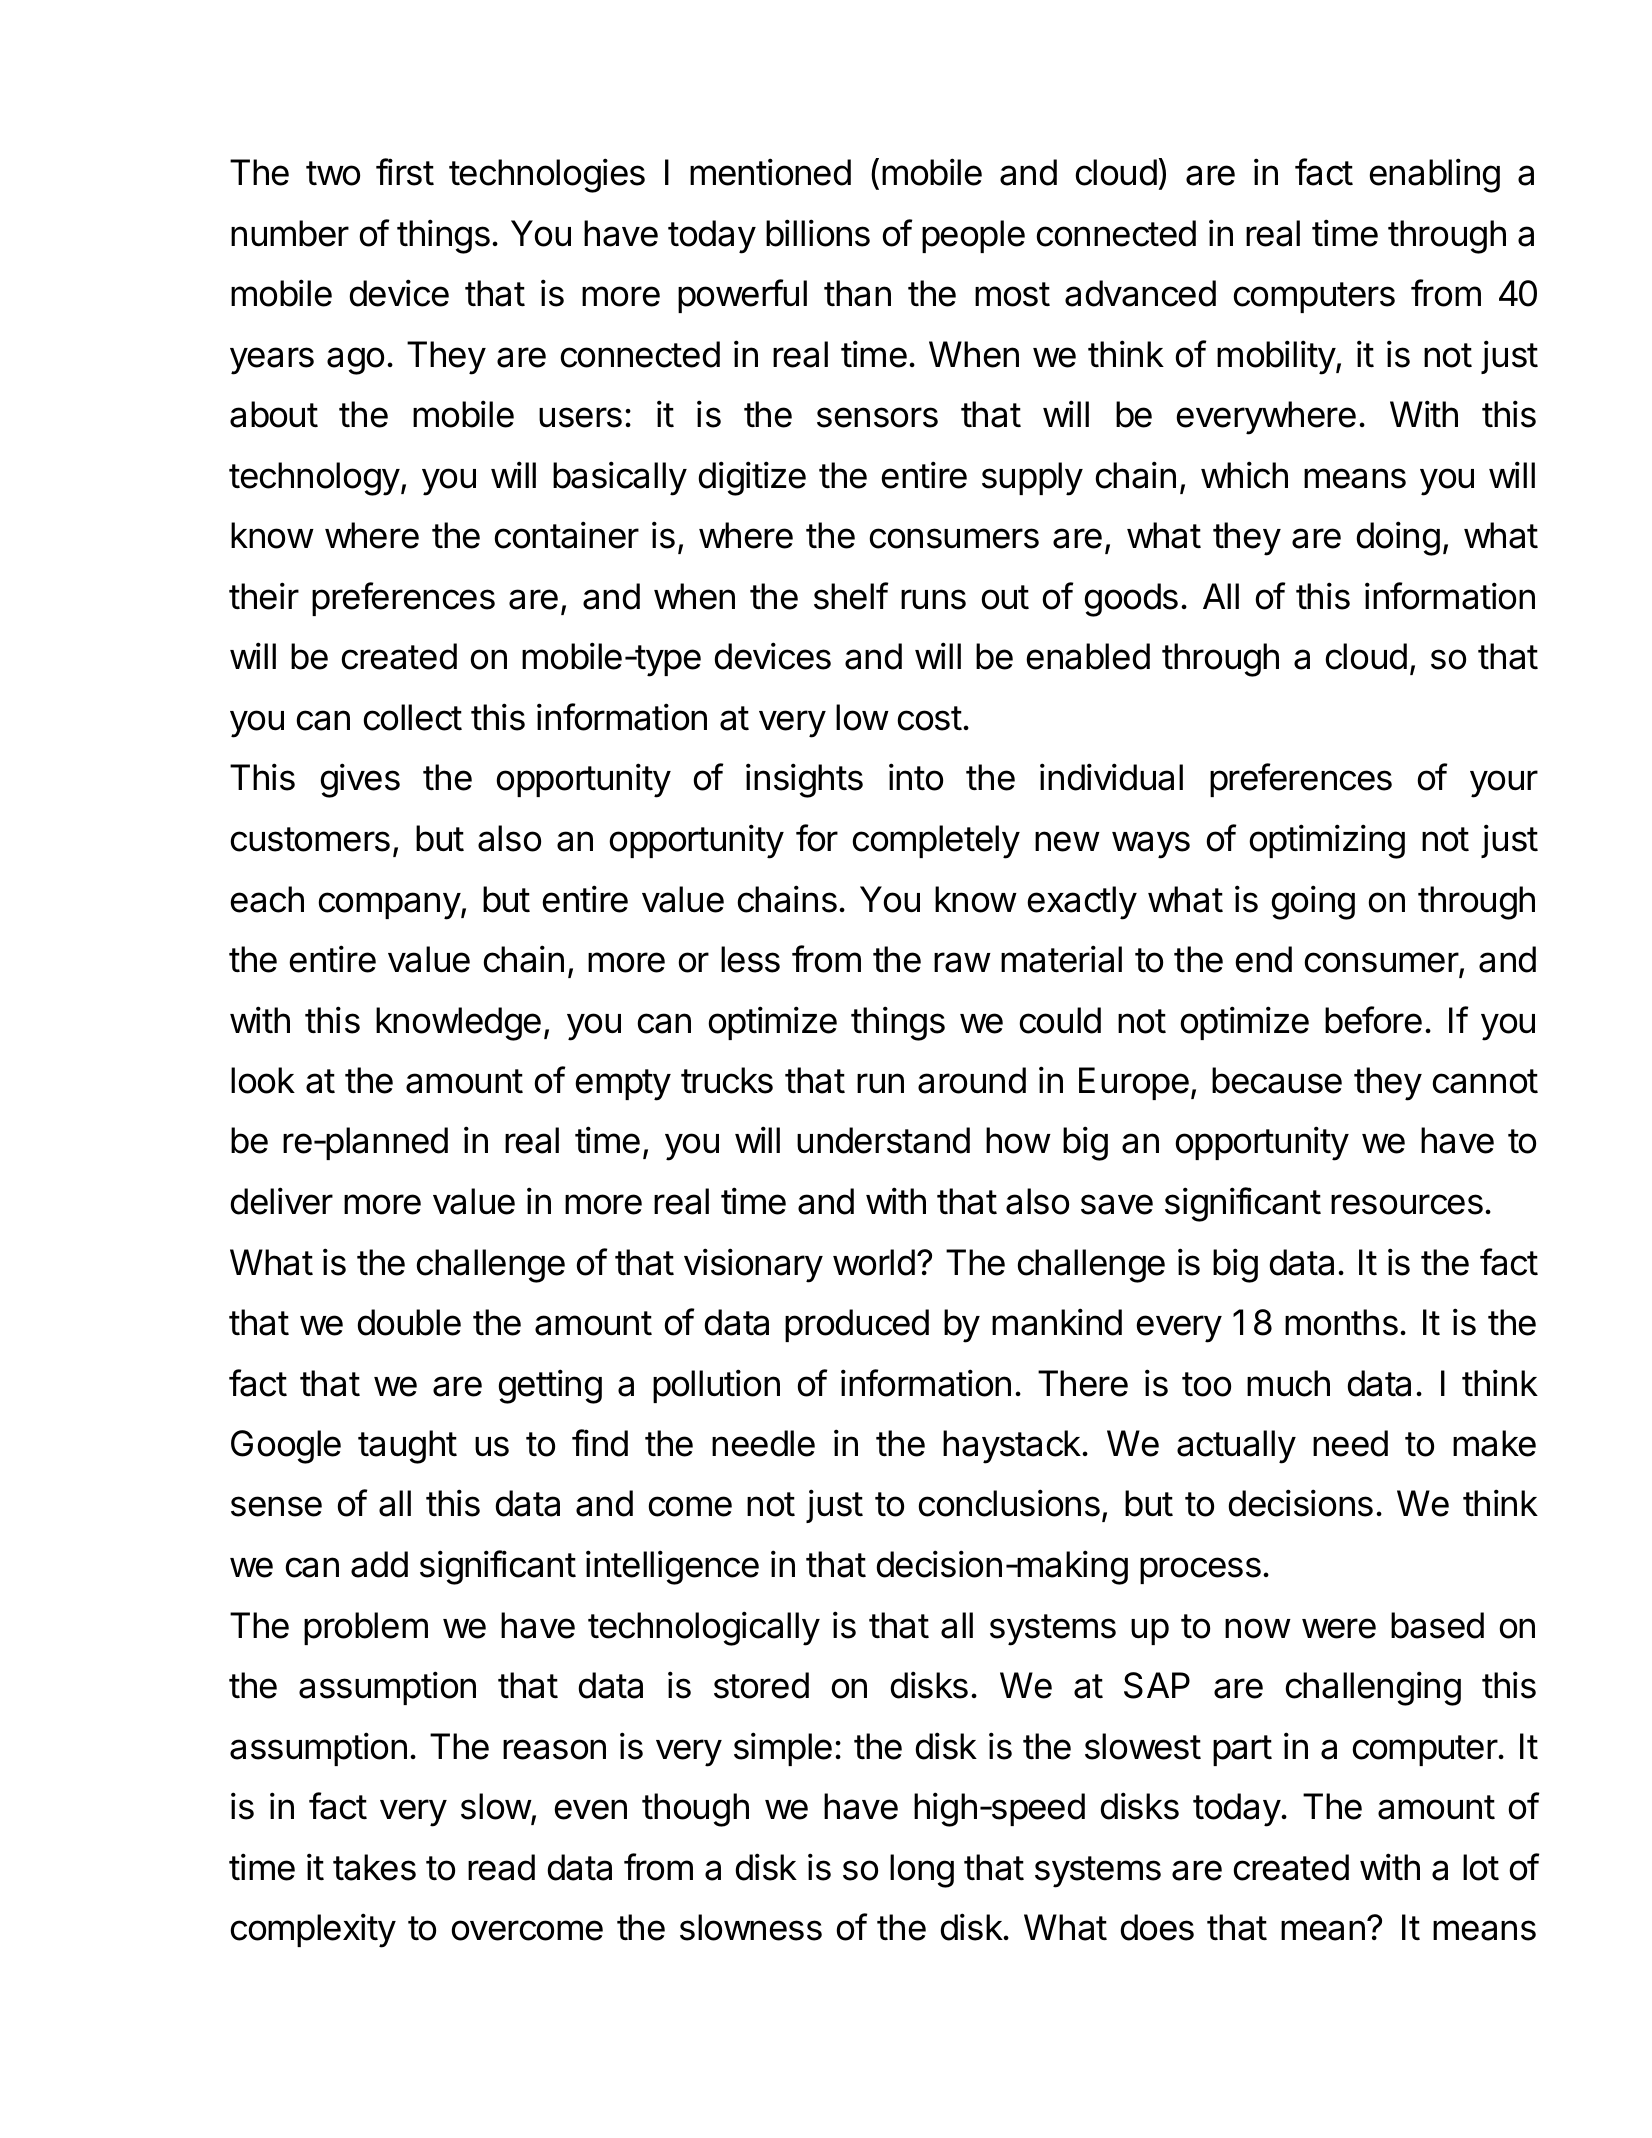  Describe the element at coordinates (405, 172) in the page. I see `first` at that location.
